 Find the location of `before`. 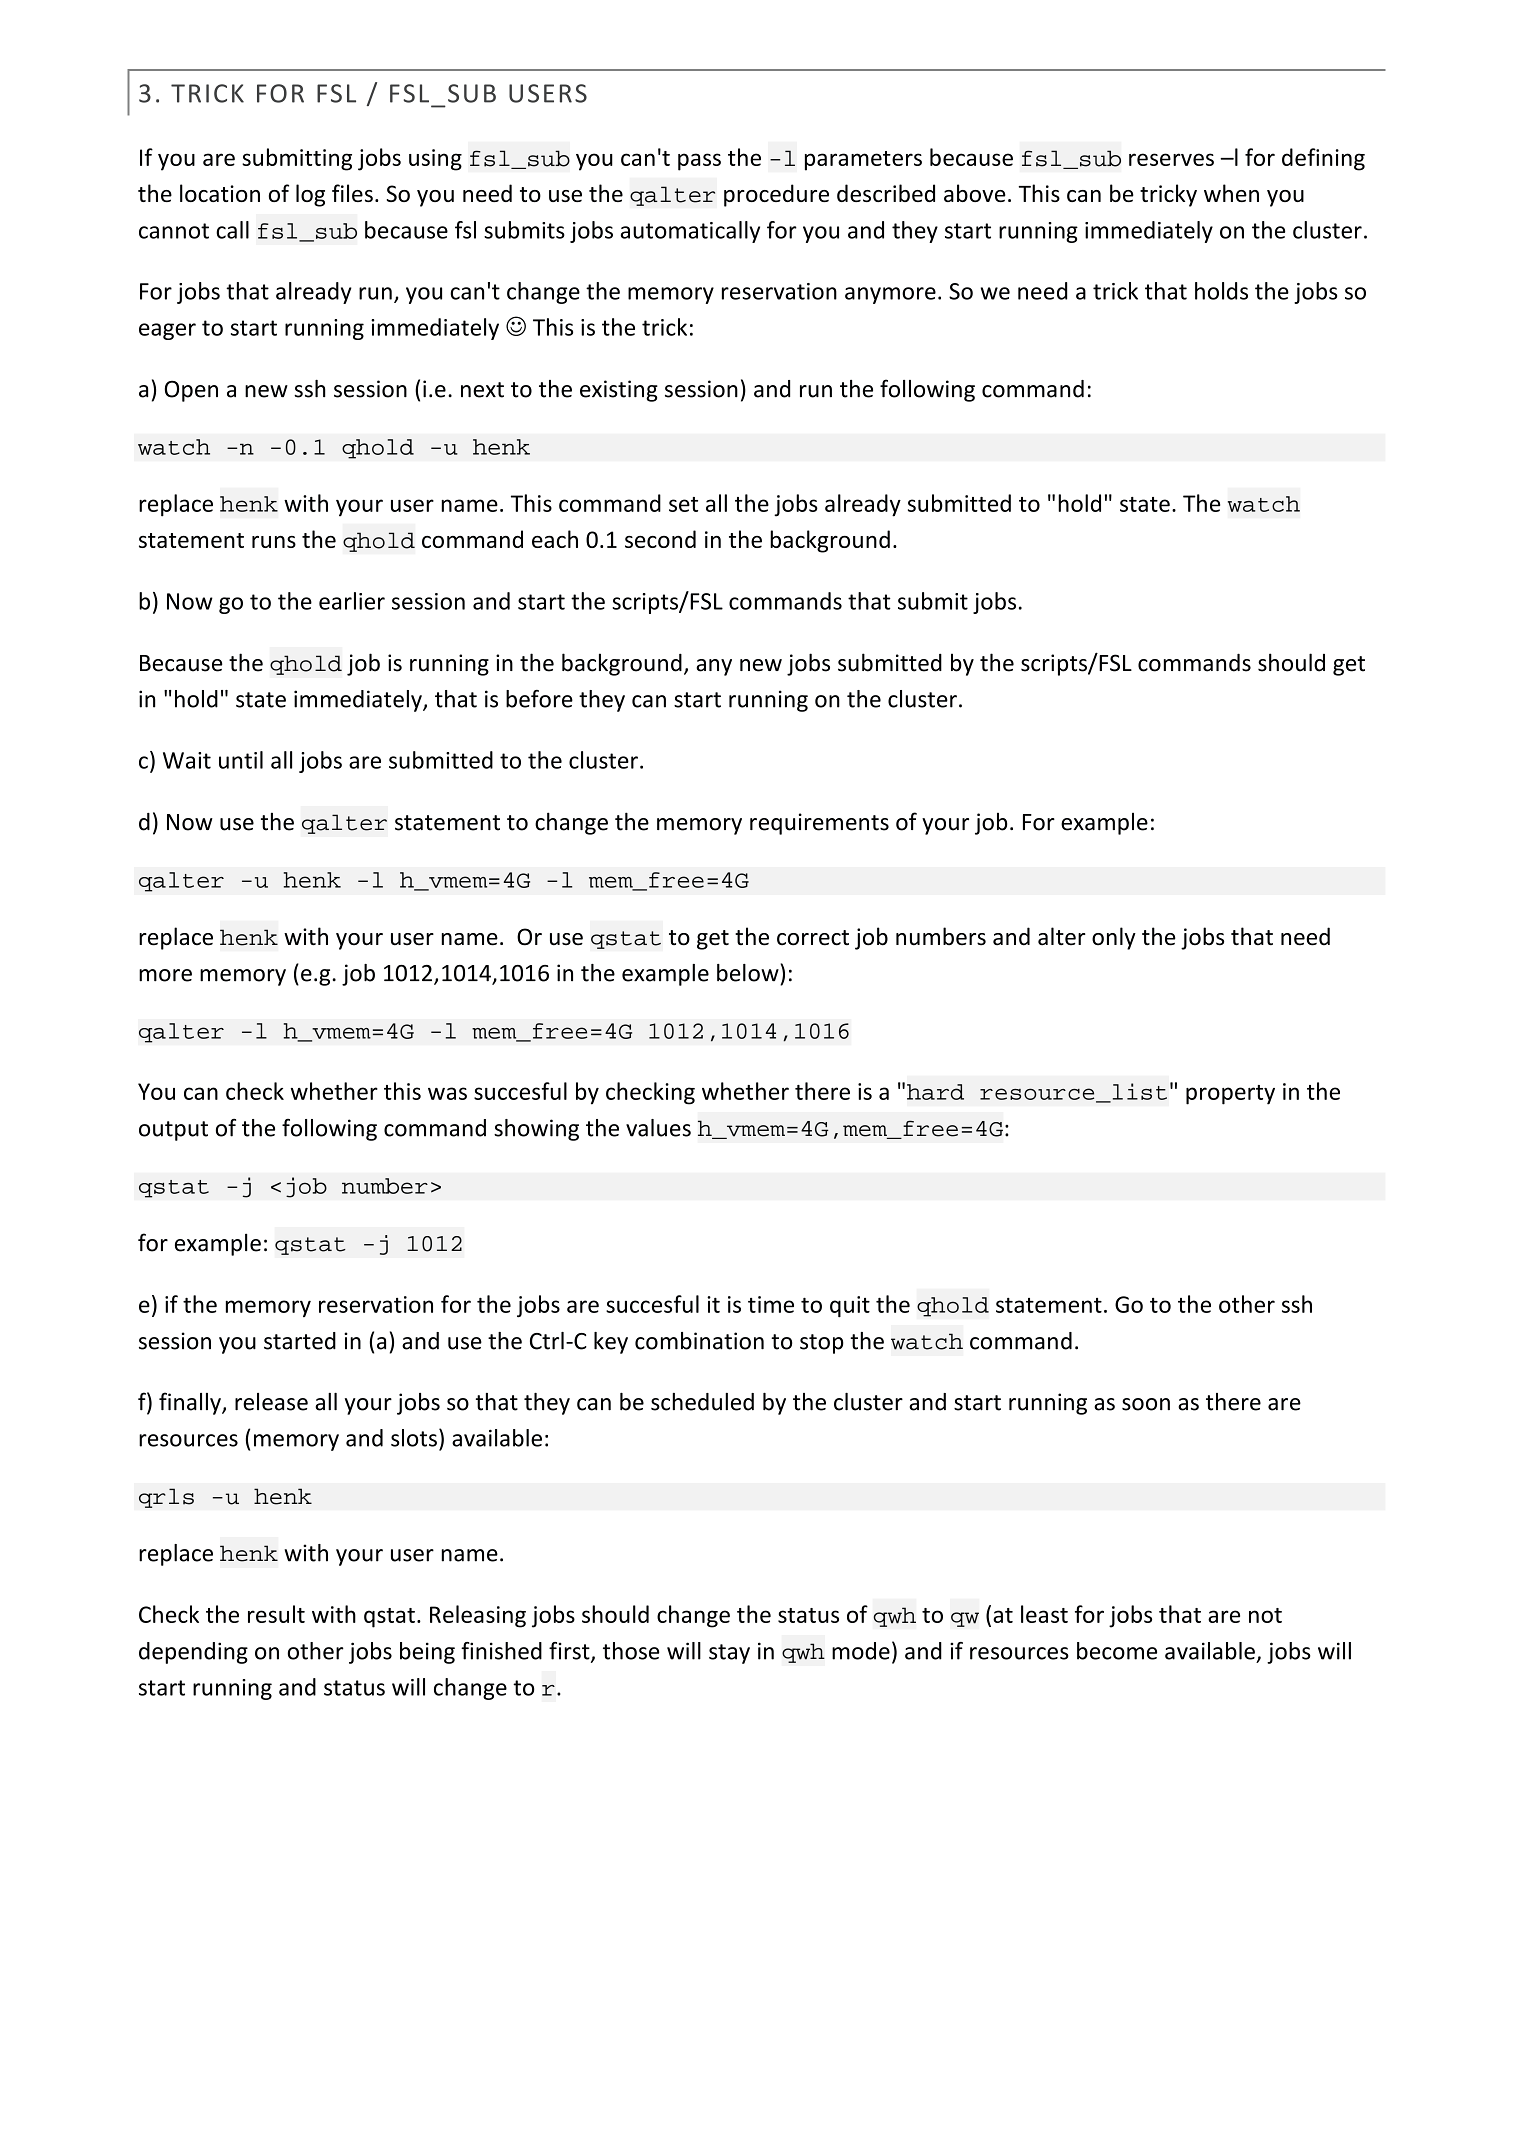

before is located at coordinates (539, 699).
